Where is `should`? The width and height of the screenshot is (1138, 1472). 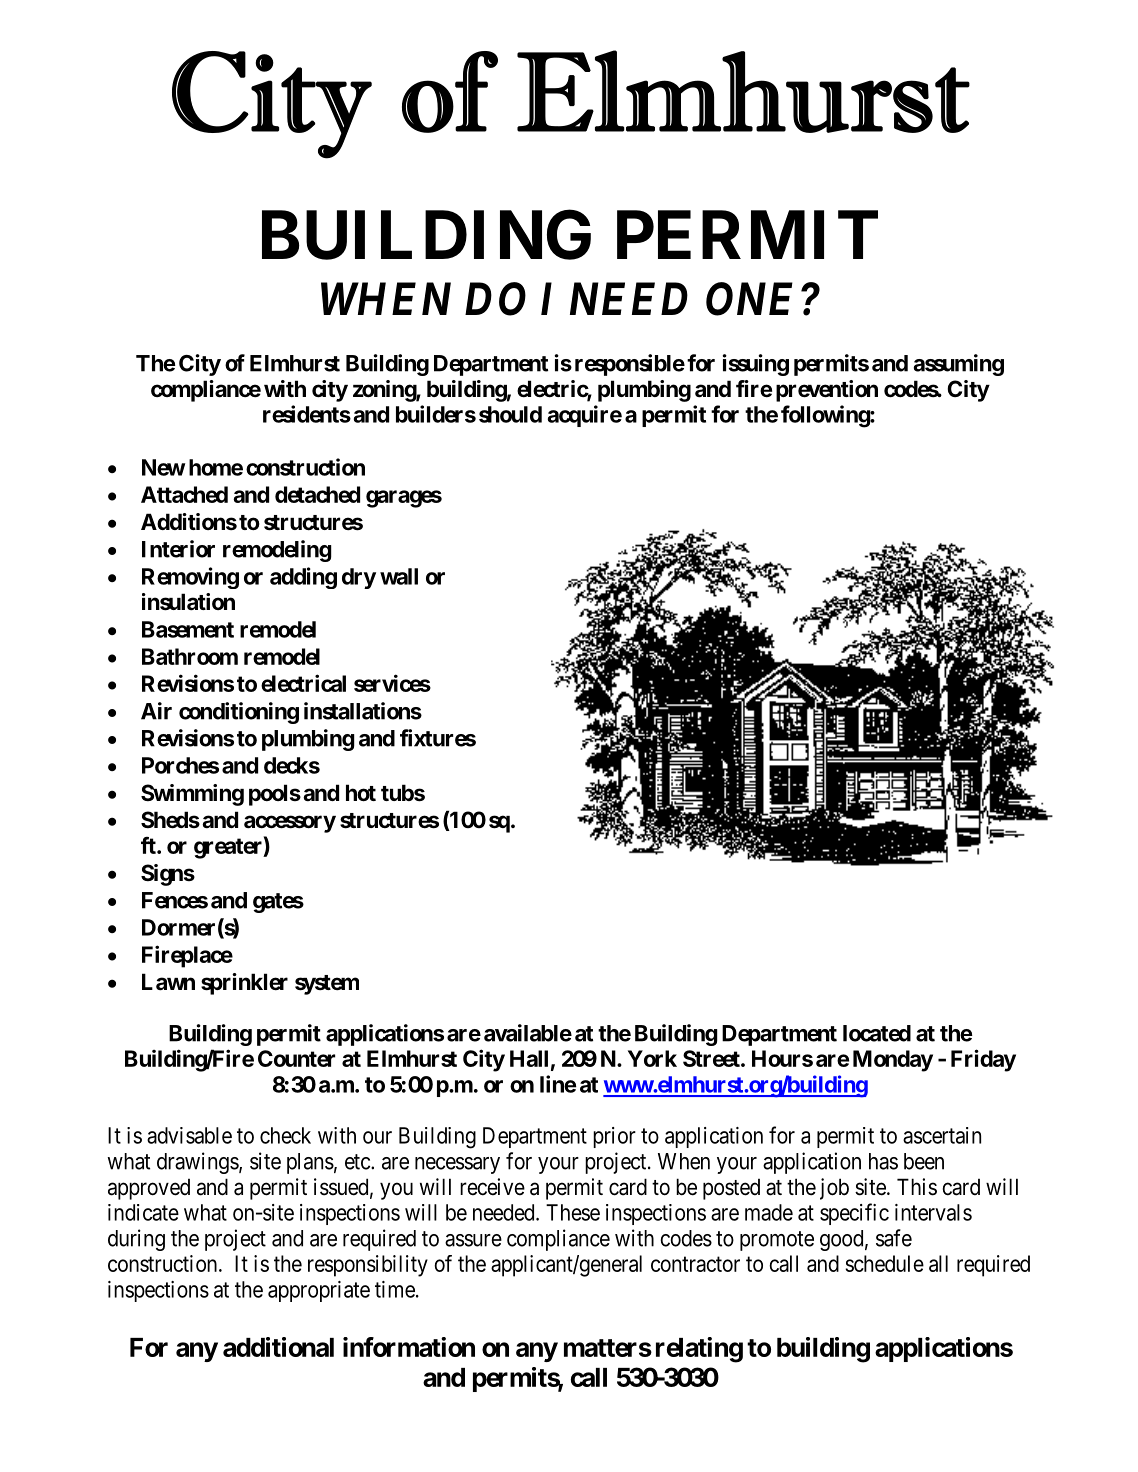
should is located at coordinates (510, 414).
